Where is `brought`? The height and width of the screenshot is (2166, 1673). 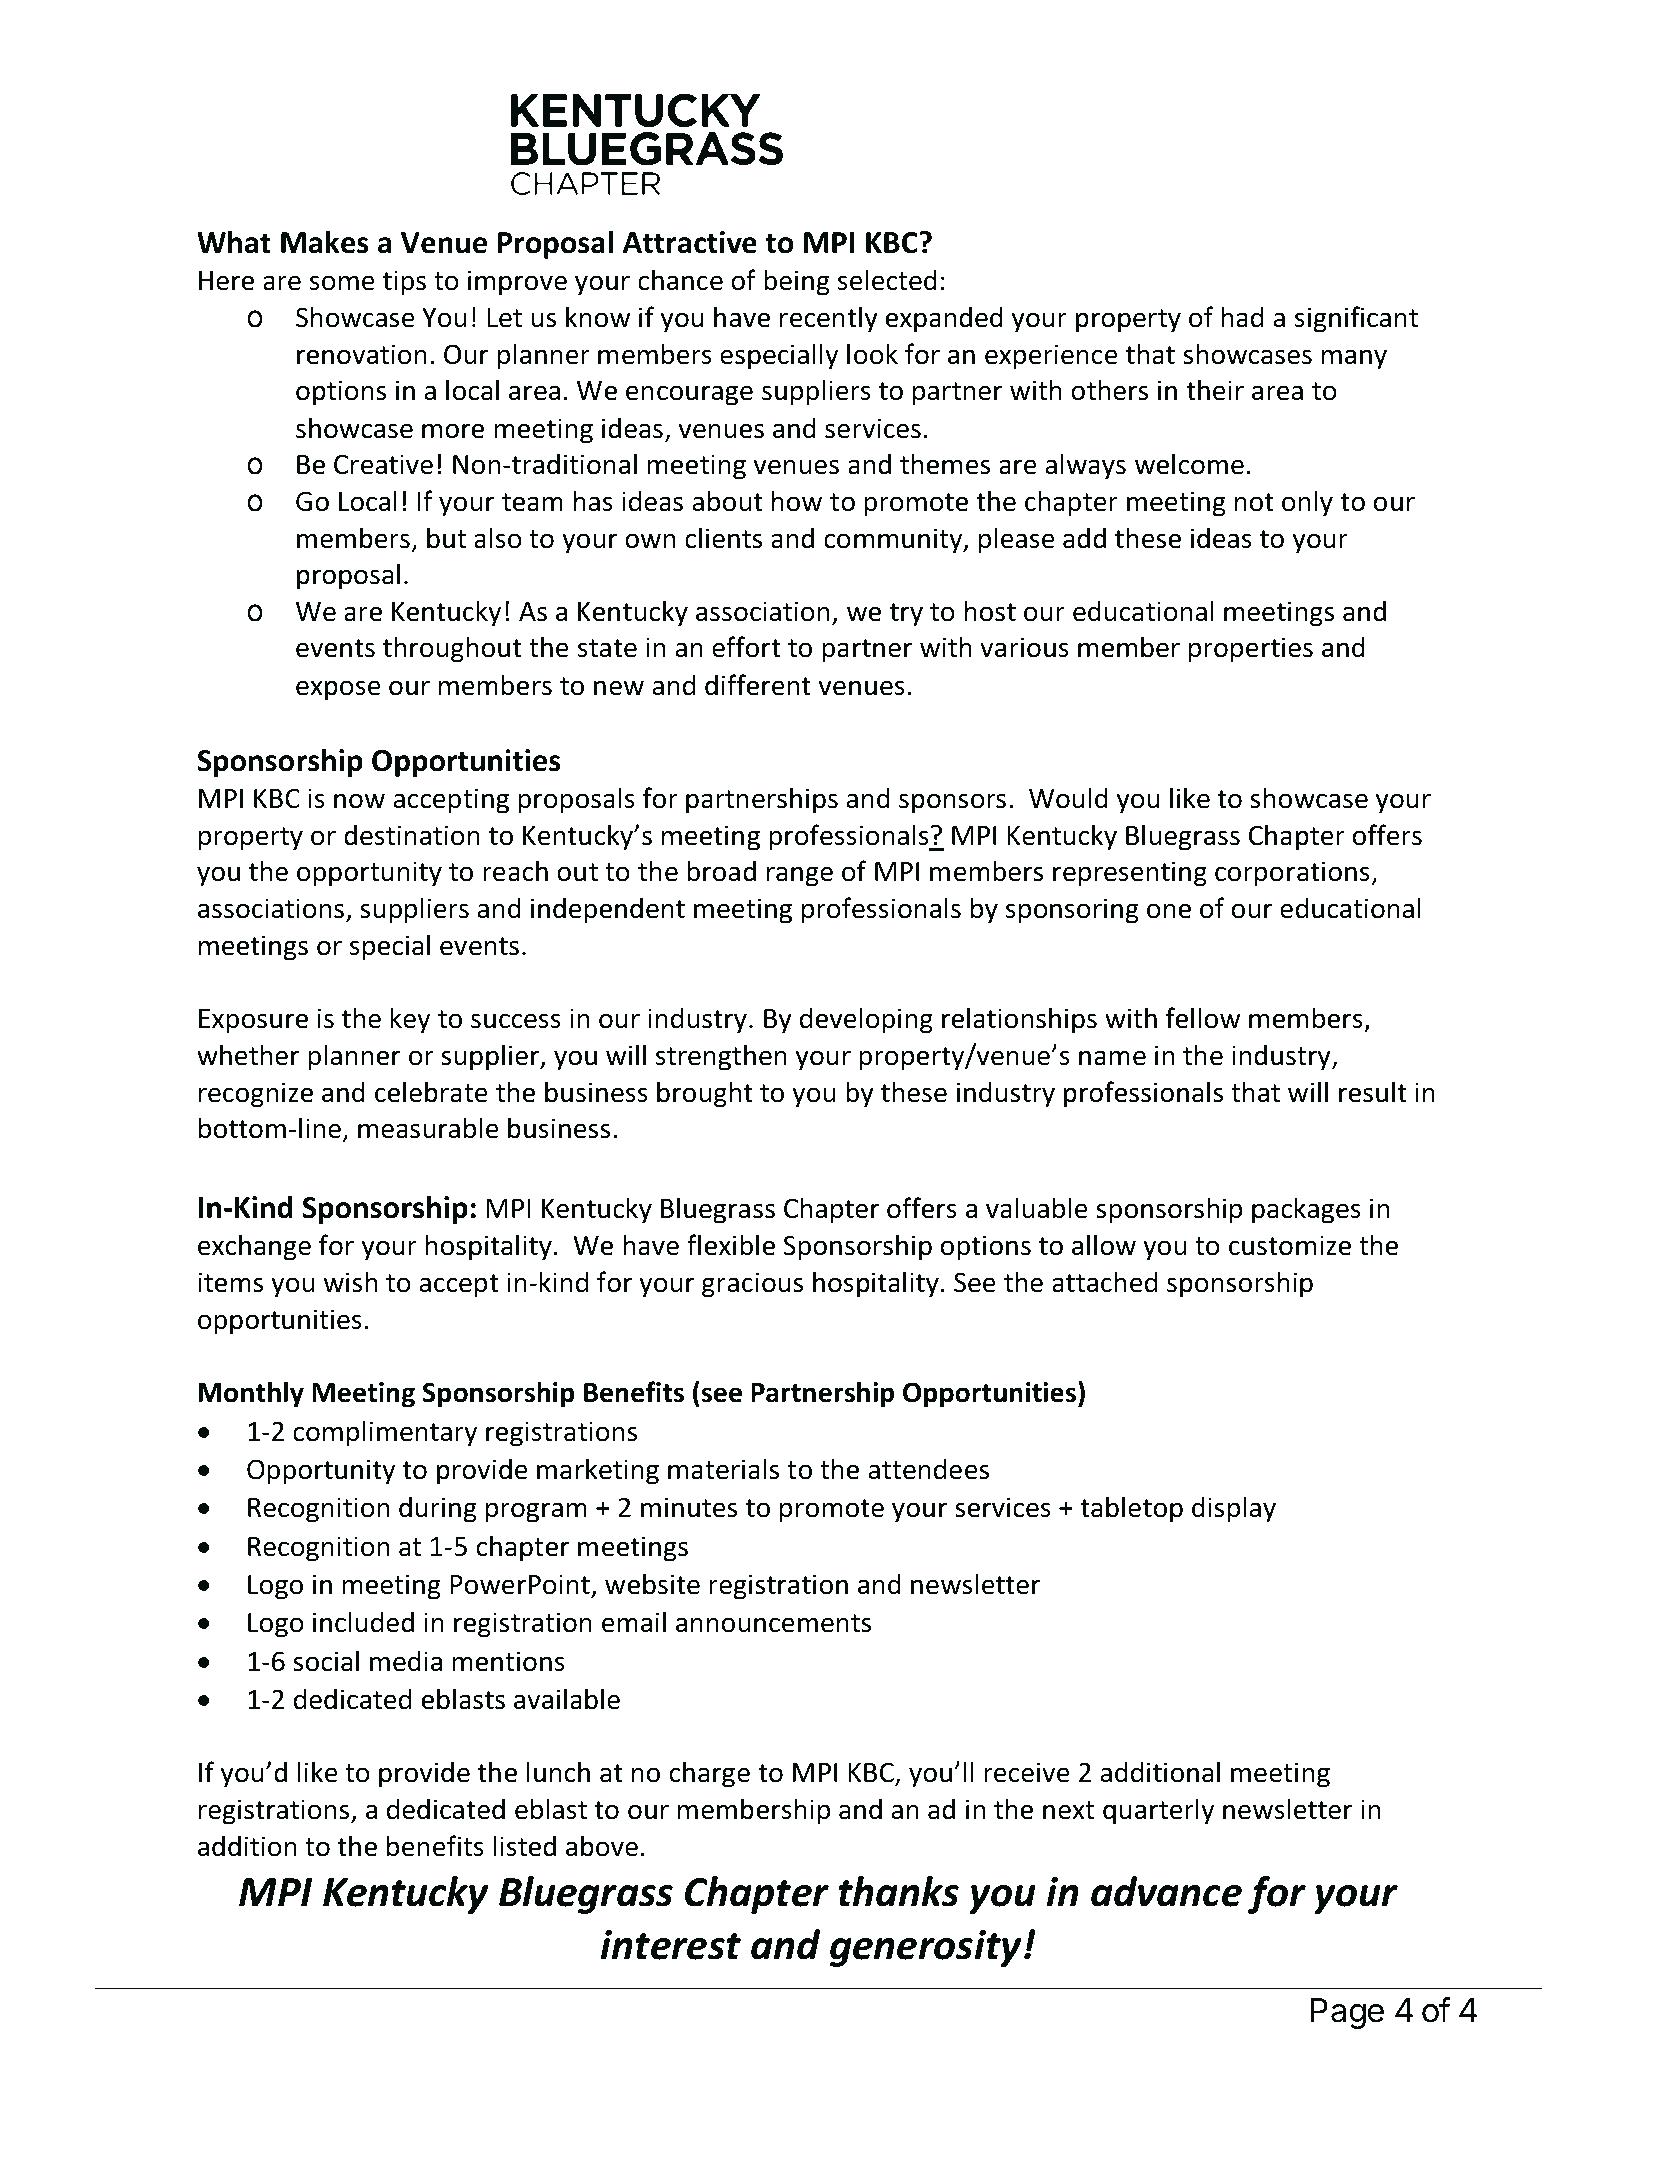 brought is located at coordinates (705, 1094).
